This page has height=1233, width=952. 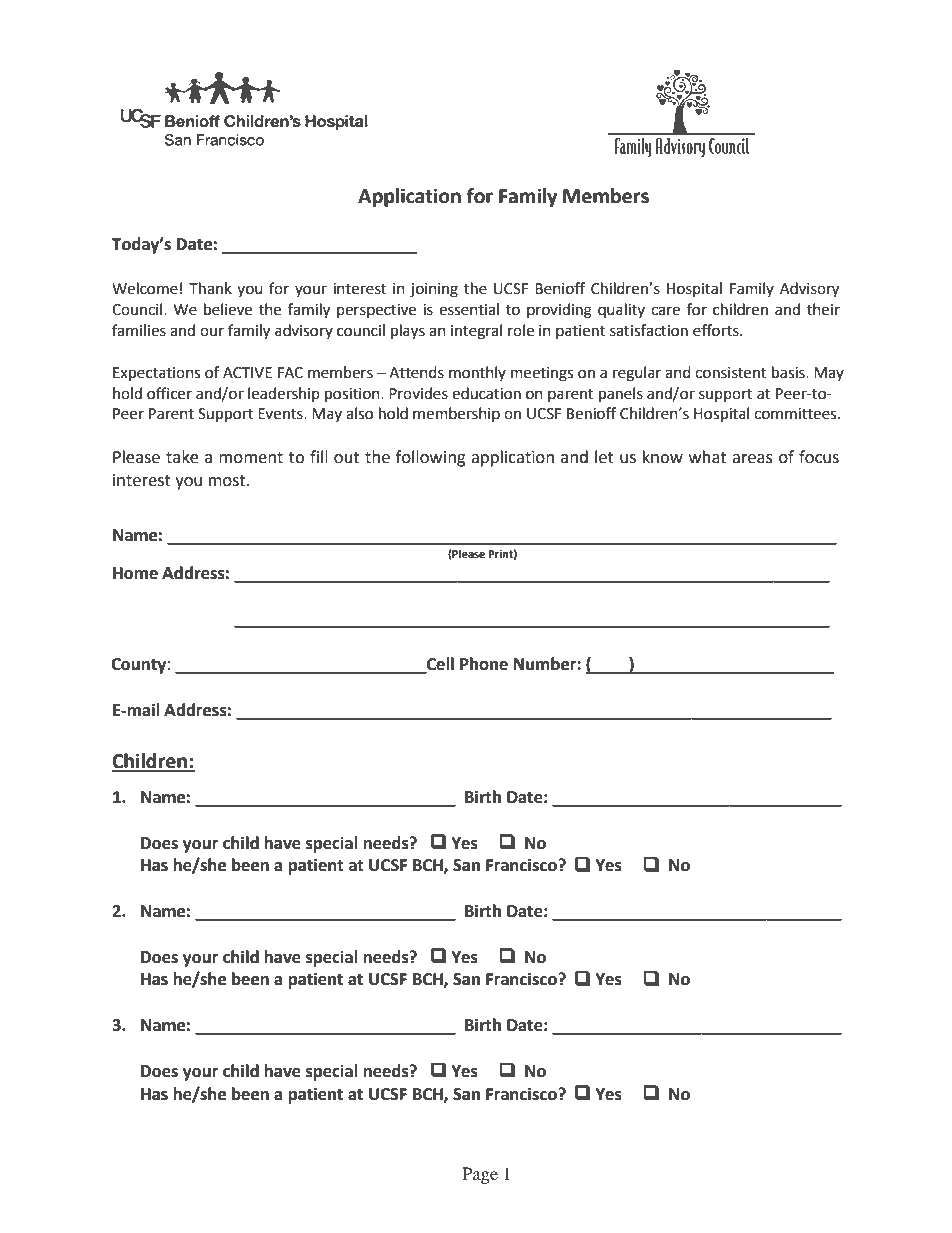 I want to click on efforts, so click(x=717, y=330).
